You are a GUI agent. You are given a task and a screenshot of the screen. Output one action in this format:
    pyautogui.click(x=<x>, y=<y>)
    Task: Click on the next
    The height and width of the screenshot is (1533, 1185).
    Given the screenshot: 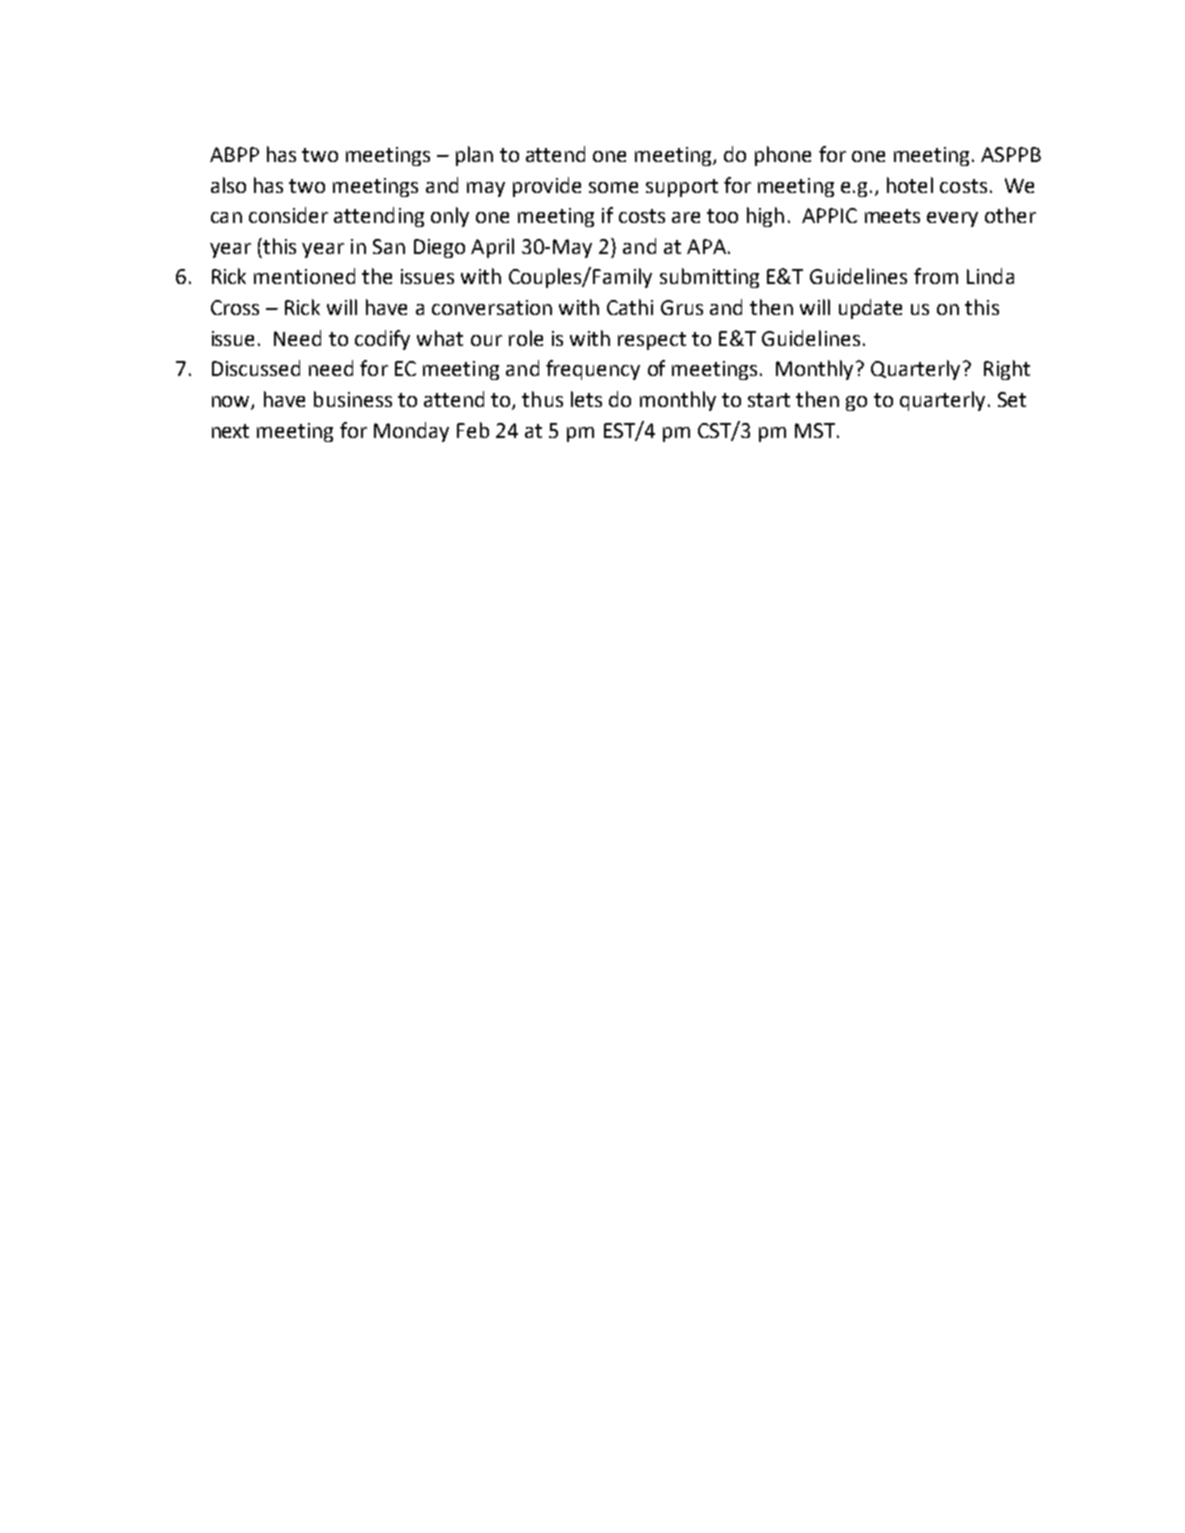 What is the action you would take?
    pyautogui.click(x=230, y=431)
